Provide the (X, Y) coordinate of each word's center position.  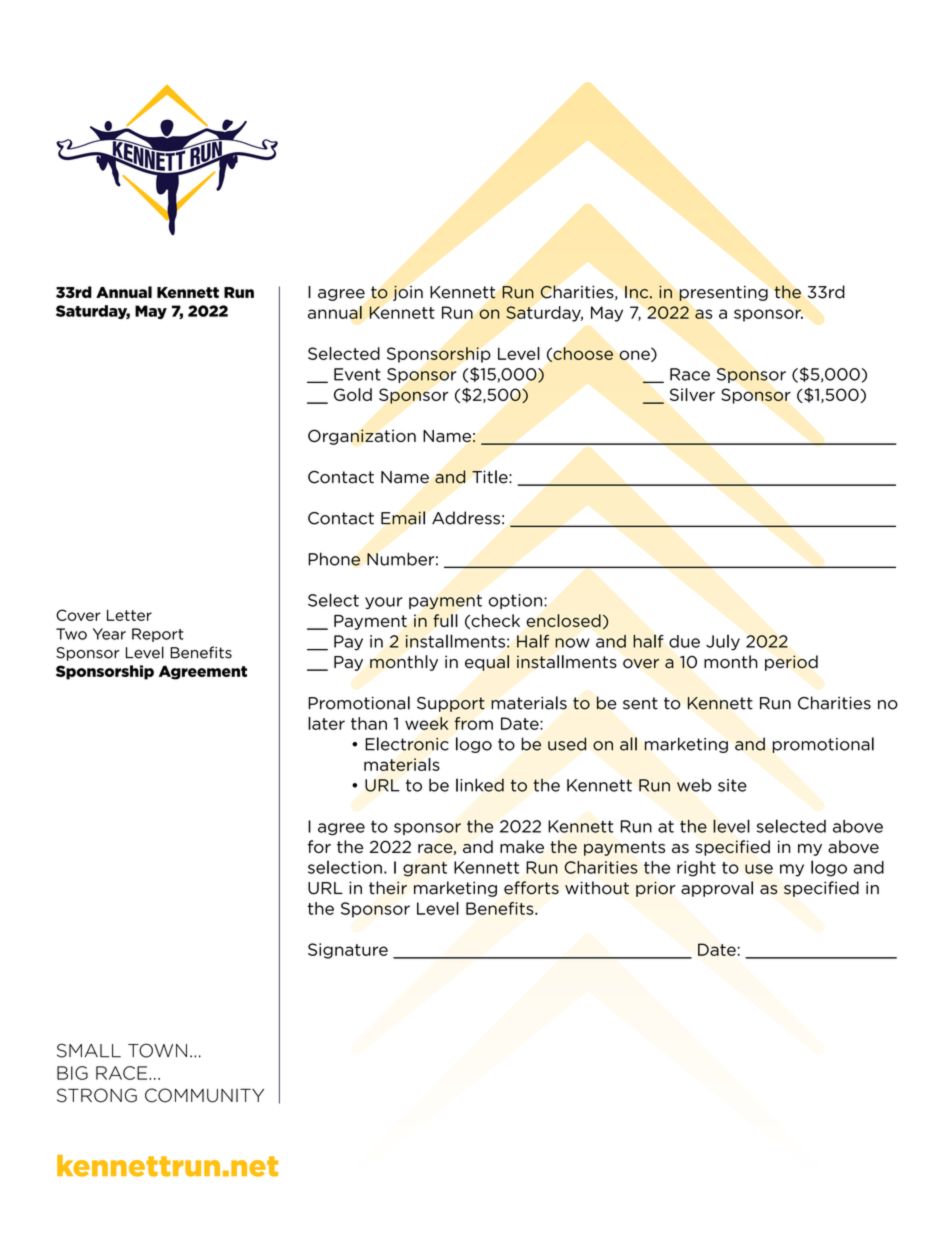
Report (158, 635)
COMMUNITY (204, 1095)
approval (717, 889)
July (723, 642)
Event (357, 374)
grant (425, 869)
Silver (692, 394)
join (408, 293)
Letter (129, 615)
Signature (348, 951)
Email (403, 518)
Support (451, 704)
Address (466, 518)
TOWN (157, 1050)
